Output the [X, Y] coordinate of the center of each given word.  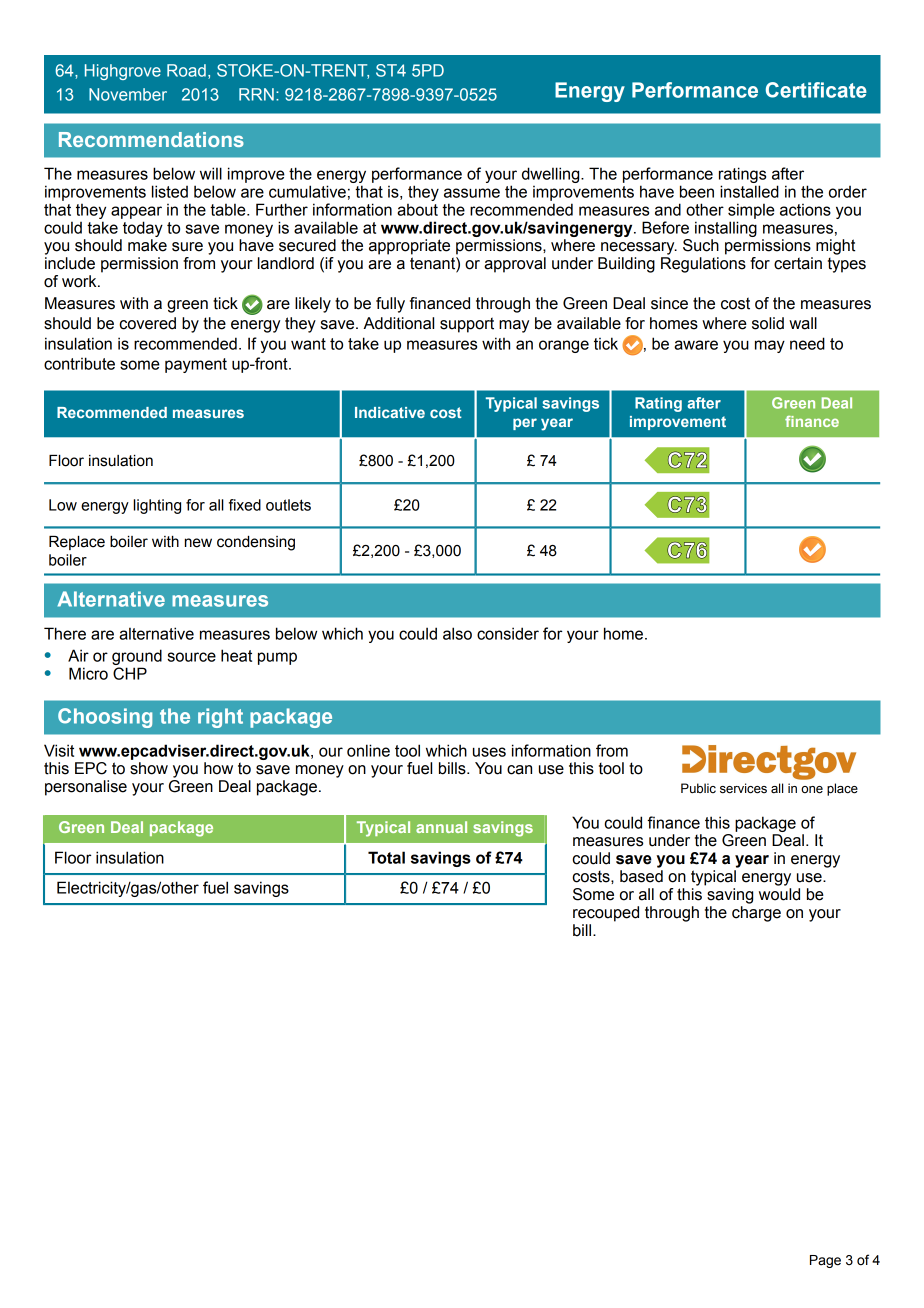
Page [825, 1261]
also [457, 633]
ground [137, 657]
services [743, 788]
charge [756, 914]
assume [472, 193]
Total [386, 857]
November [128, 94]
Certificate [816, 90]
